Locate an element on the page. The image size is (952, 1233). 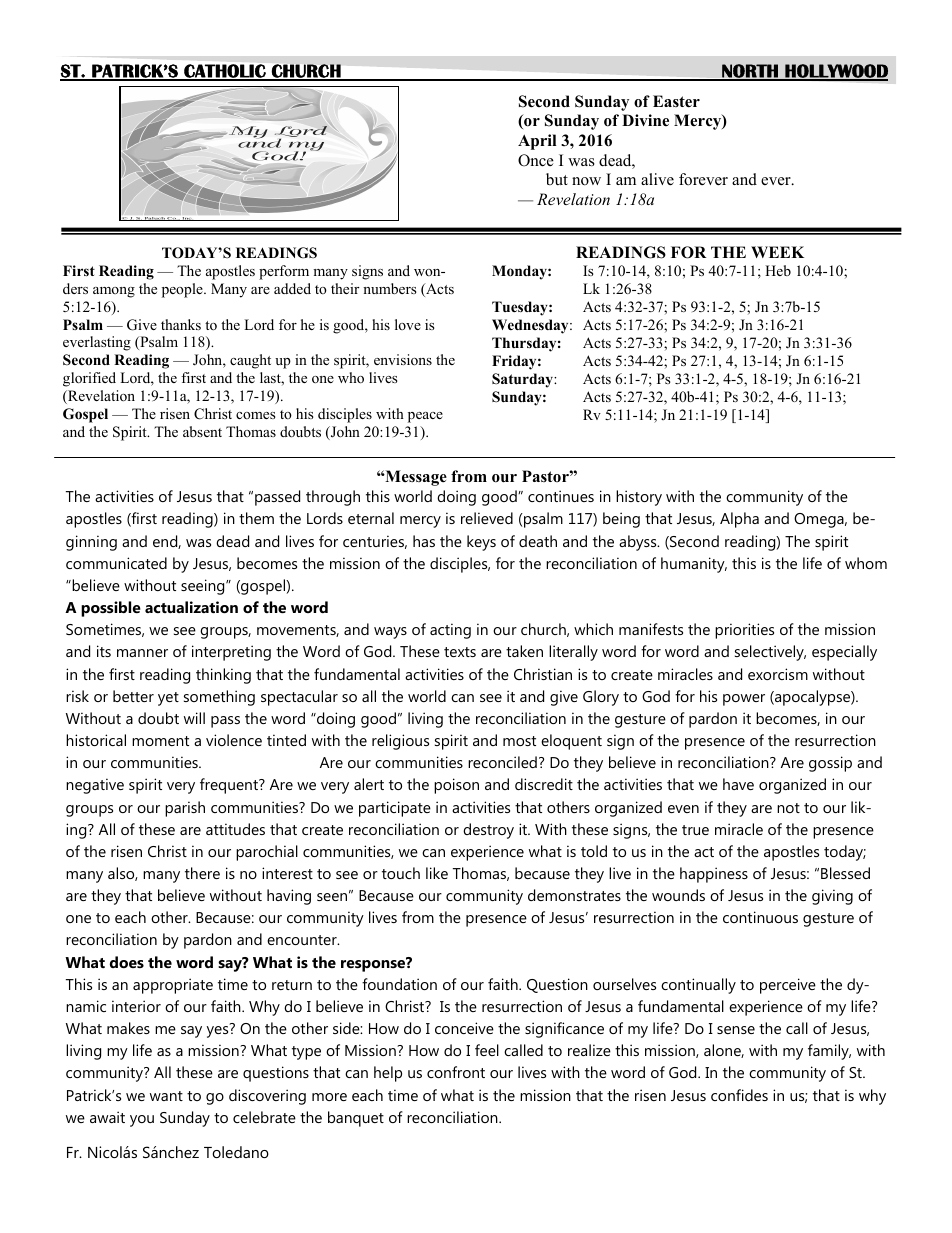
NORTH is located at coordinates (750, 72).
